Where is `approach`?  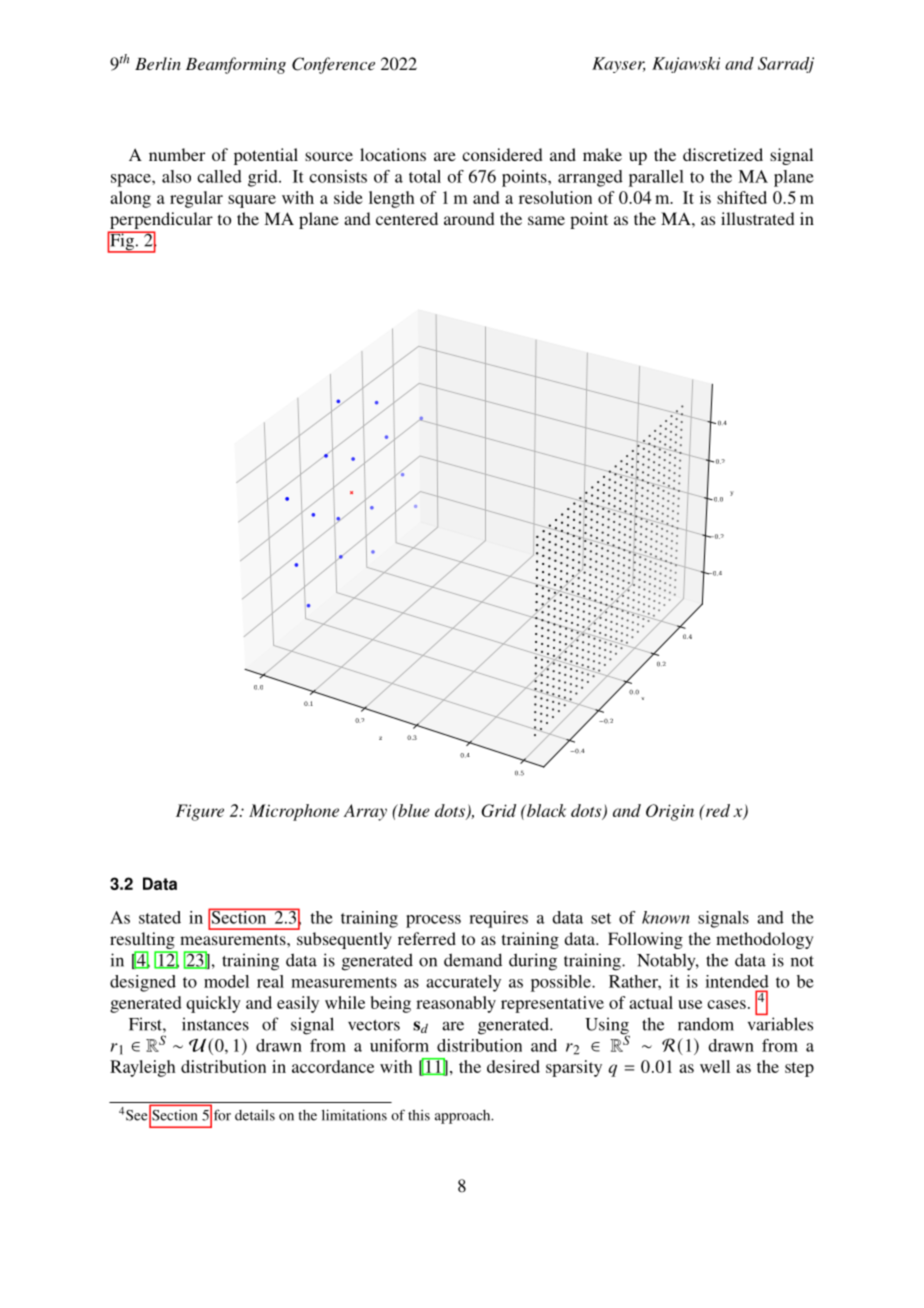 approach is located at coordinates (464, 1117).
